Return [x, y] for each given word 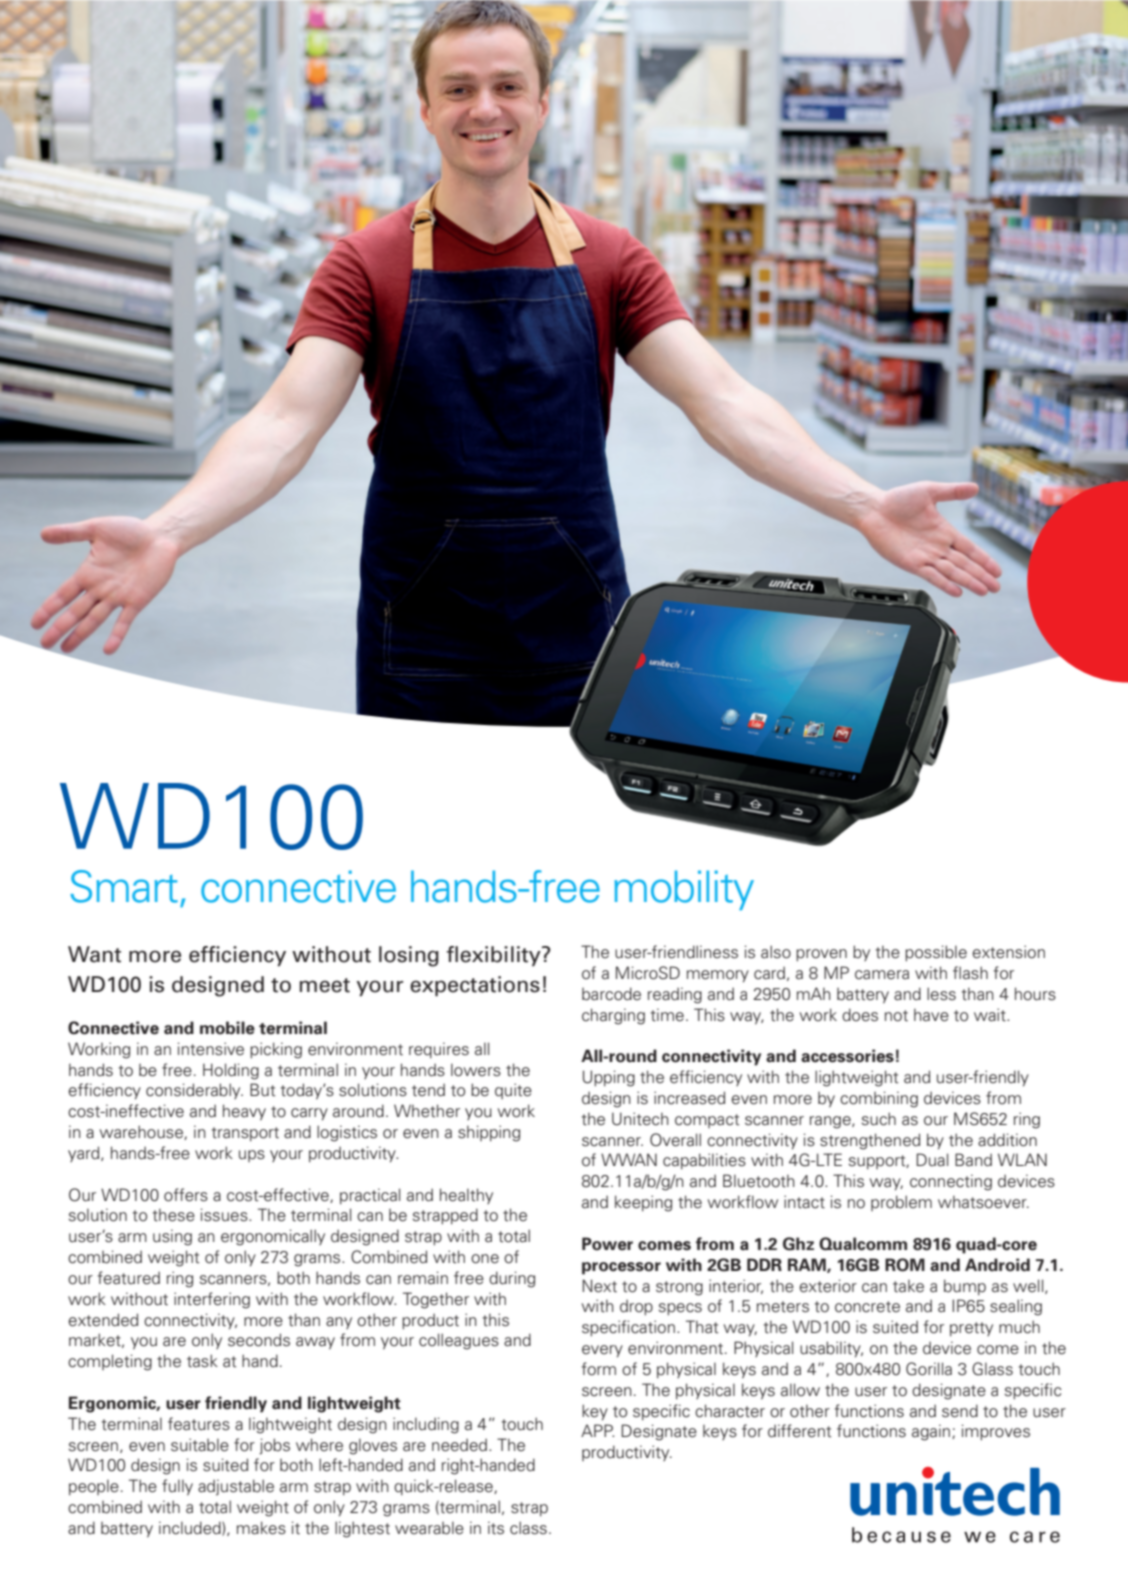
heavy [244, 1112]
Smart [124, 886]
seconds [259, 1340]
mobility [684, 890]
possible [936, 953]
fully [177, 1487]
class [528, 1528]
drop [636, 1307]
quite [513, 1091]
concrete [867, 1307]
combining [879, 1099]
